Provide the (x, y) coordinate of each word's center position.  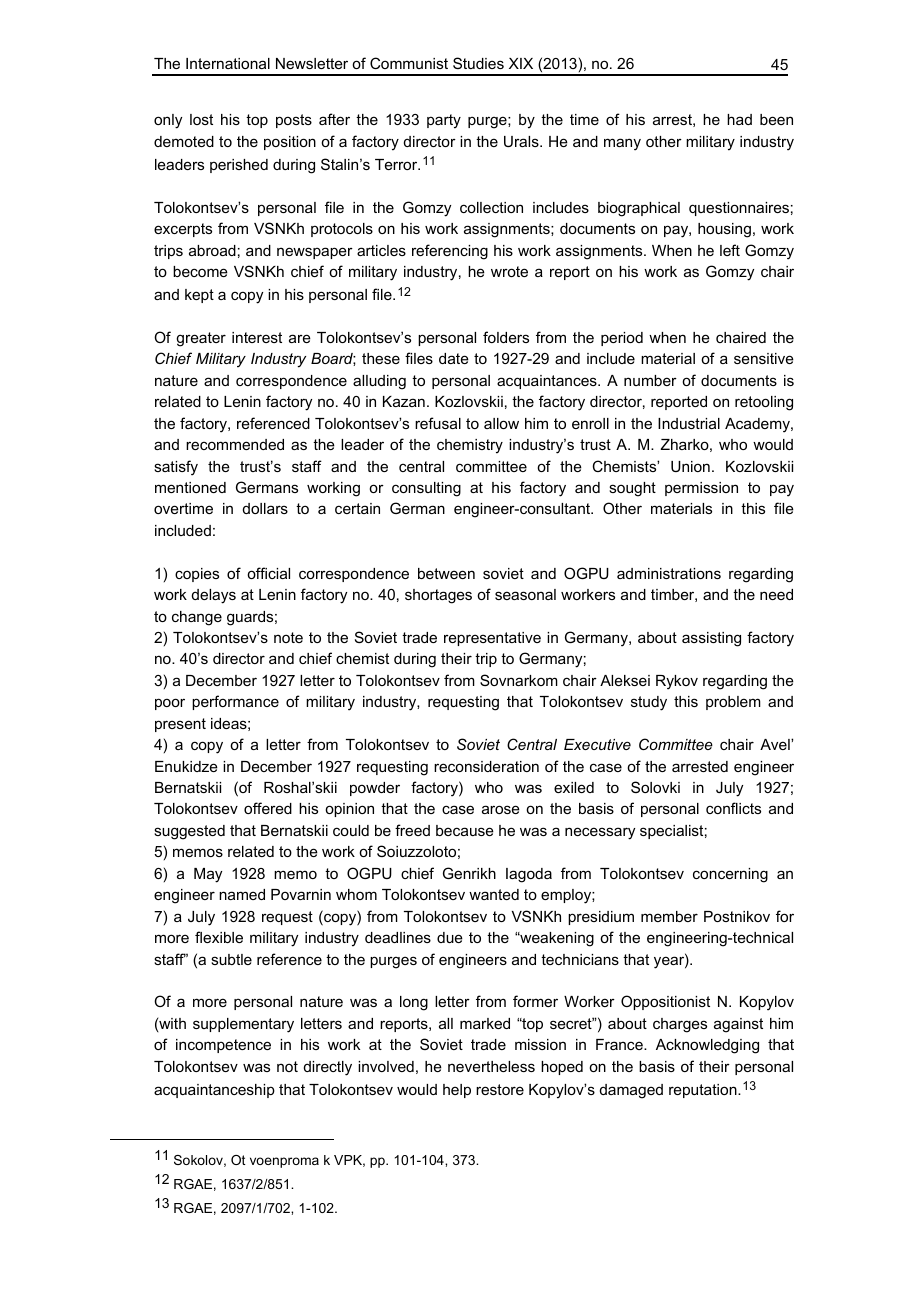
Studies (478, 63)
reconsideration (486, 766)
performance (235, 702)
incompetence (223, 1046)
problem (733, 703)
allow (501, 423)
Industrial (689, 423)
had (739, 119)
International (228, 63)
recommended (235, 444)
